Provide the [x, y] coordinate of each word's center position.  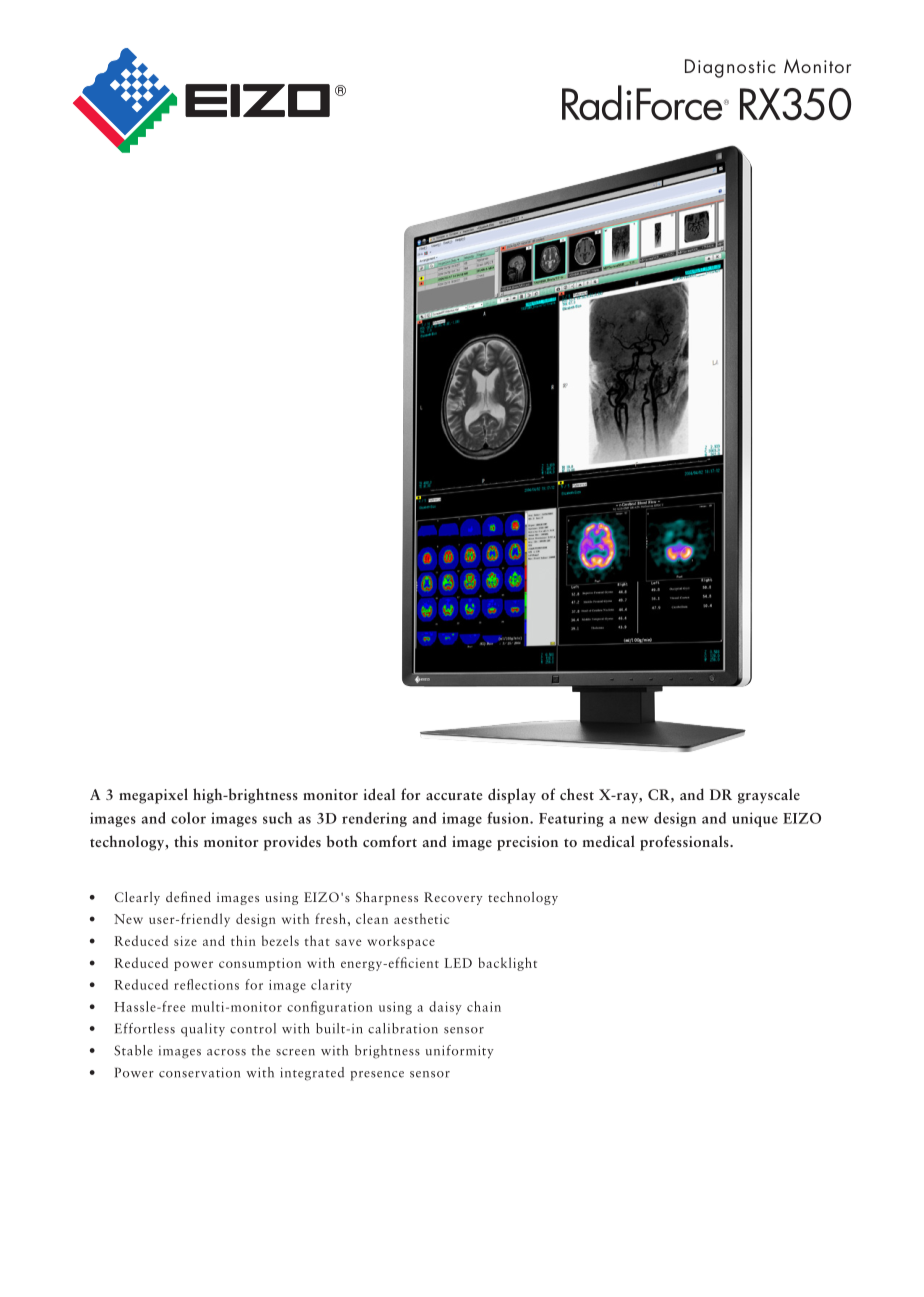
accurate [454, 796]
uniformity [460, 1052]
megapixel [153, 796]
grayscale [769, 796]
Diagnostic [730, 68]
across [226, 1052]
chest [577, 794]
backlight [507, 964]
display [512, 796]
